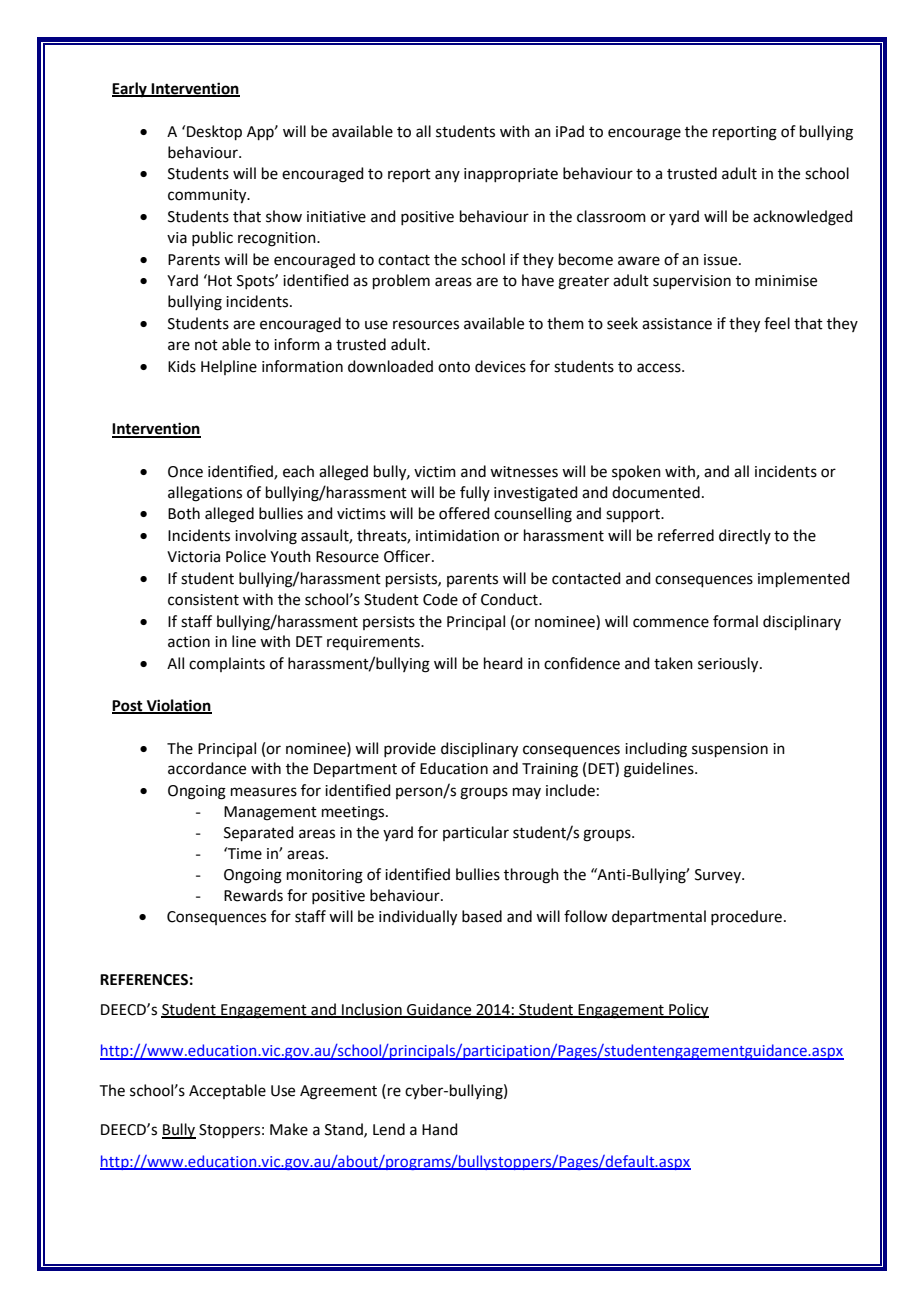 The width and height of the image is (924, 1308). I want to click on Code, so click(440, 599).
